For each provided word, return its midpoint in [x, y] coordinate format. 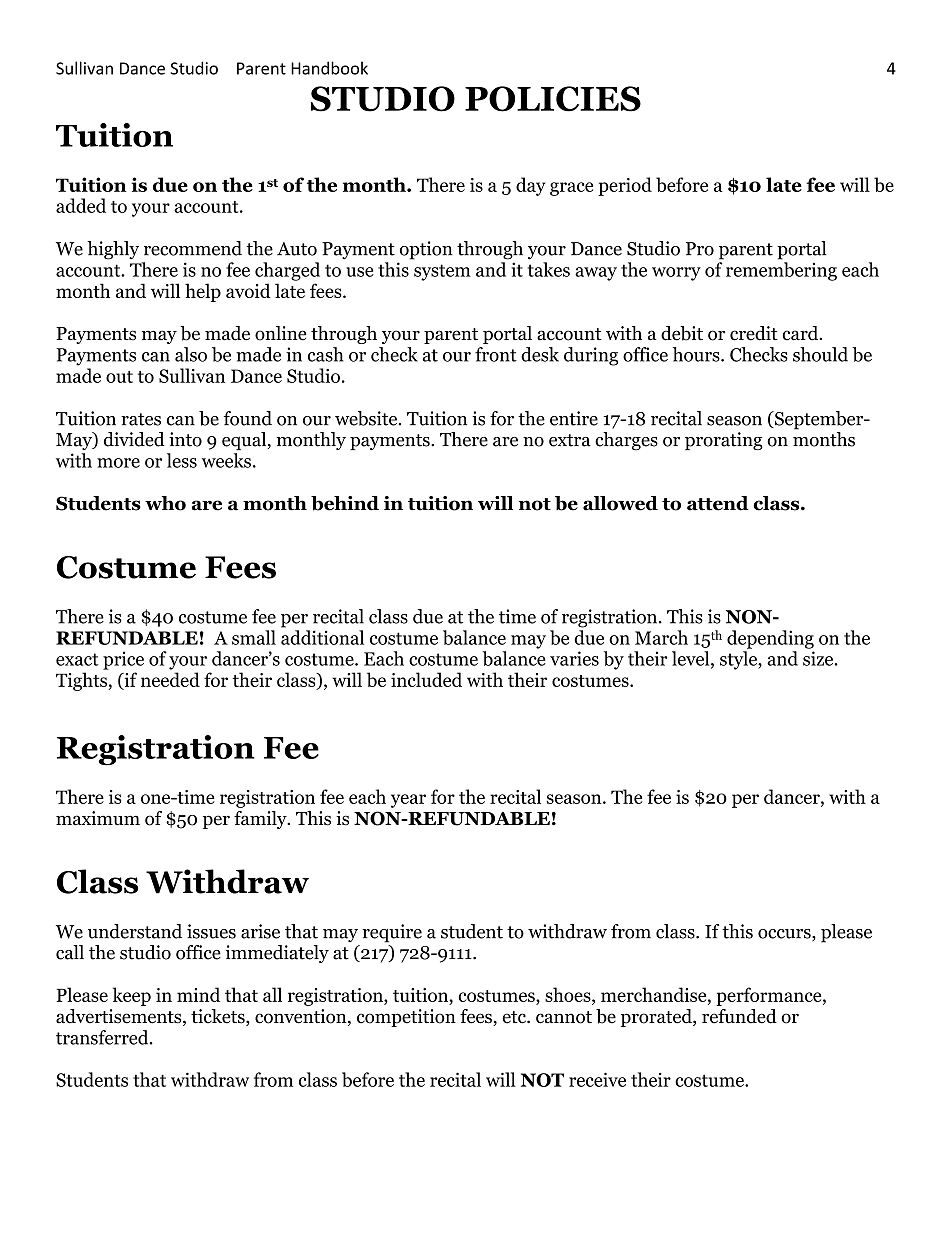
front [496, 354]
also [191, 354]
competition [406, 1018]
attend [718, 503]
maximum [98, 818]
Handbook [329, 68]
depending [770, 639]
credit [754, 333]
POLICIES [553, 99]
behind [345, 503]
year [408, 801]
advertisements [120, 1017]
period [625, 186]
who [165, 503]
